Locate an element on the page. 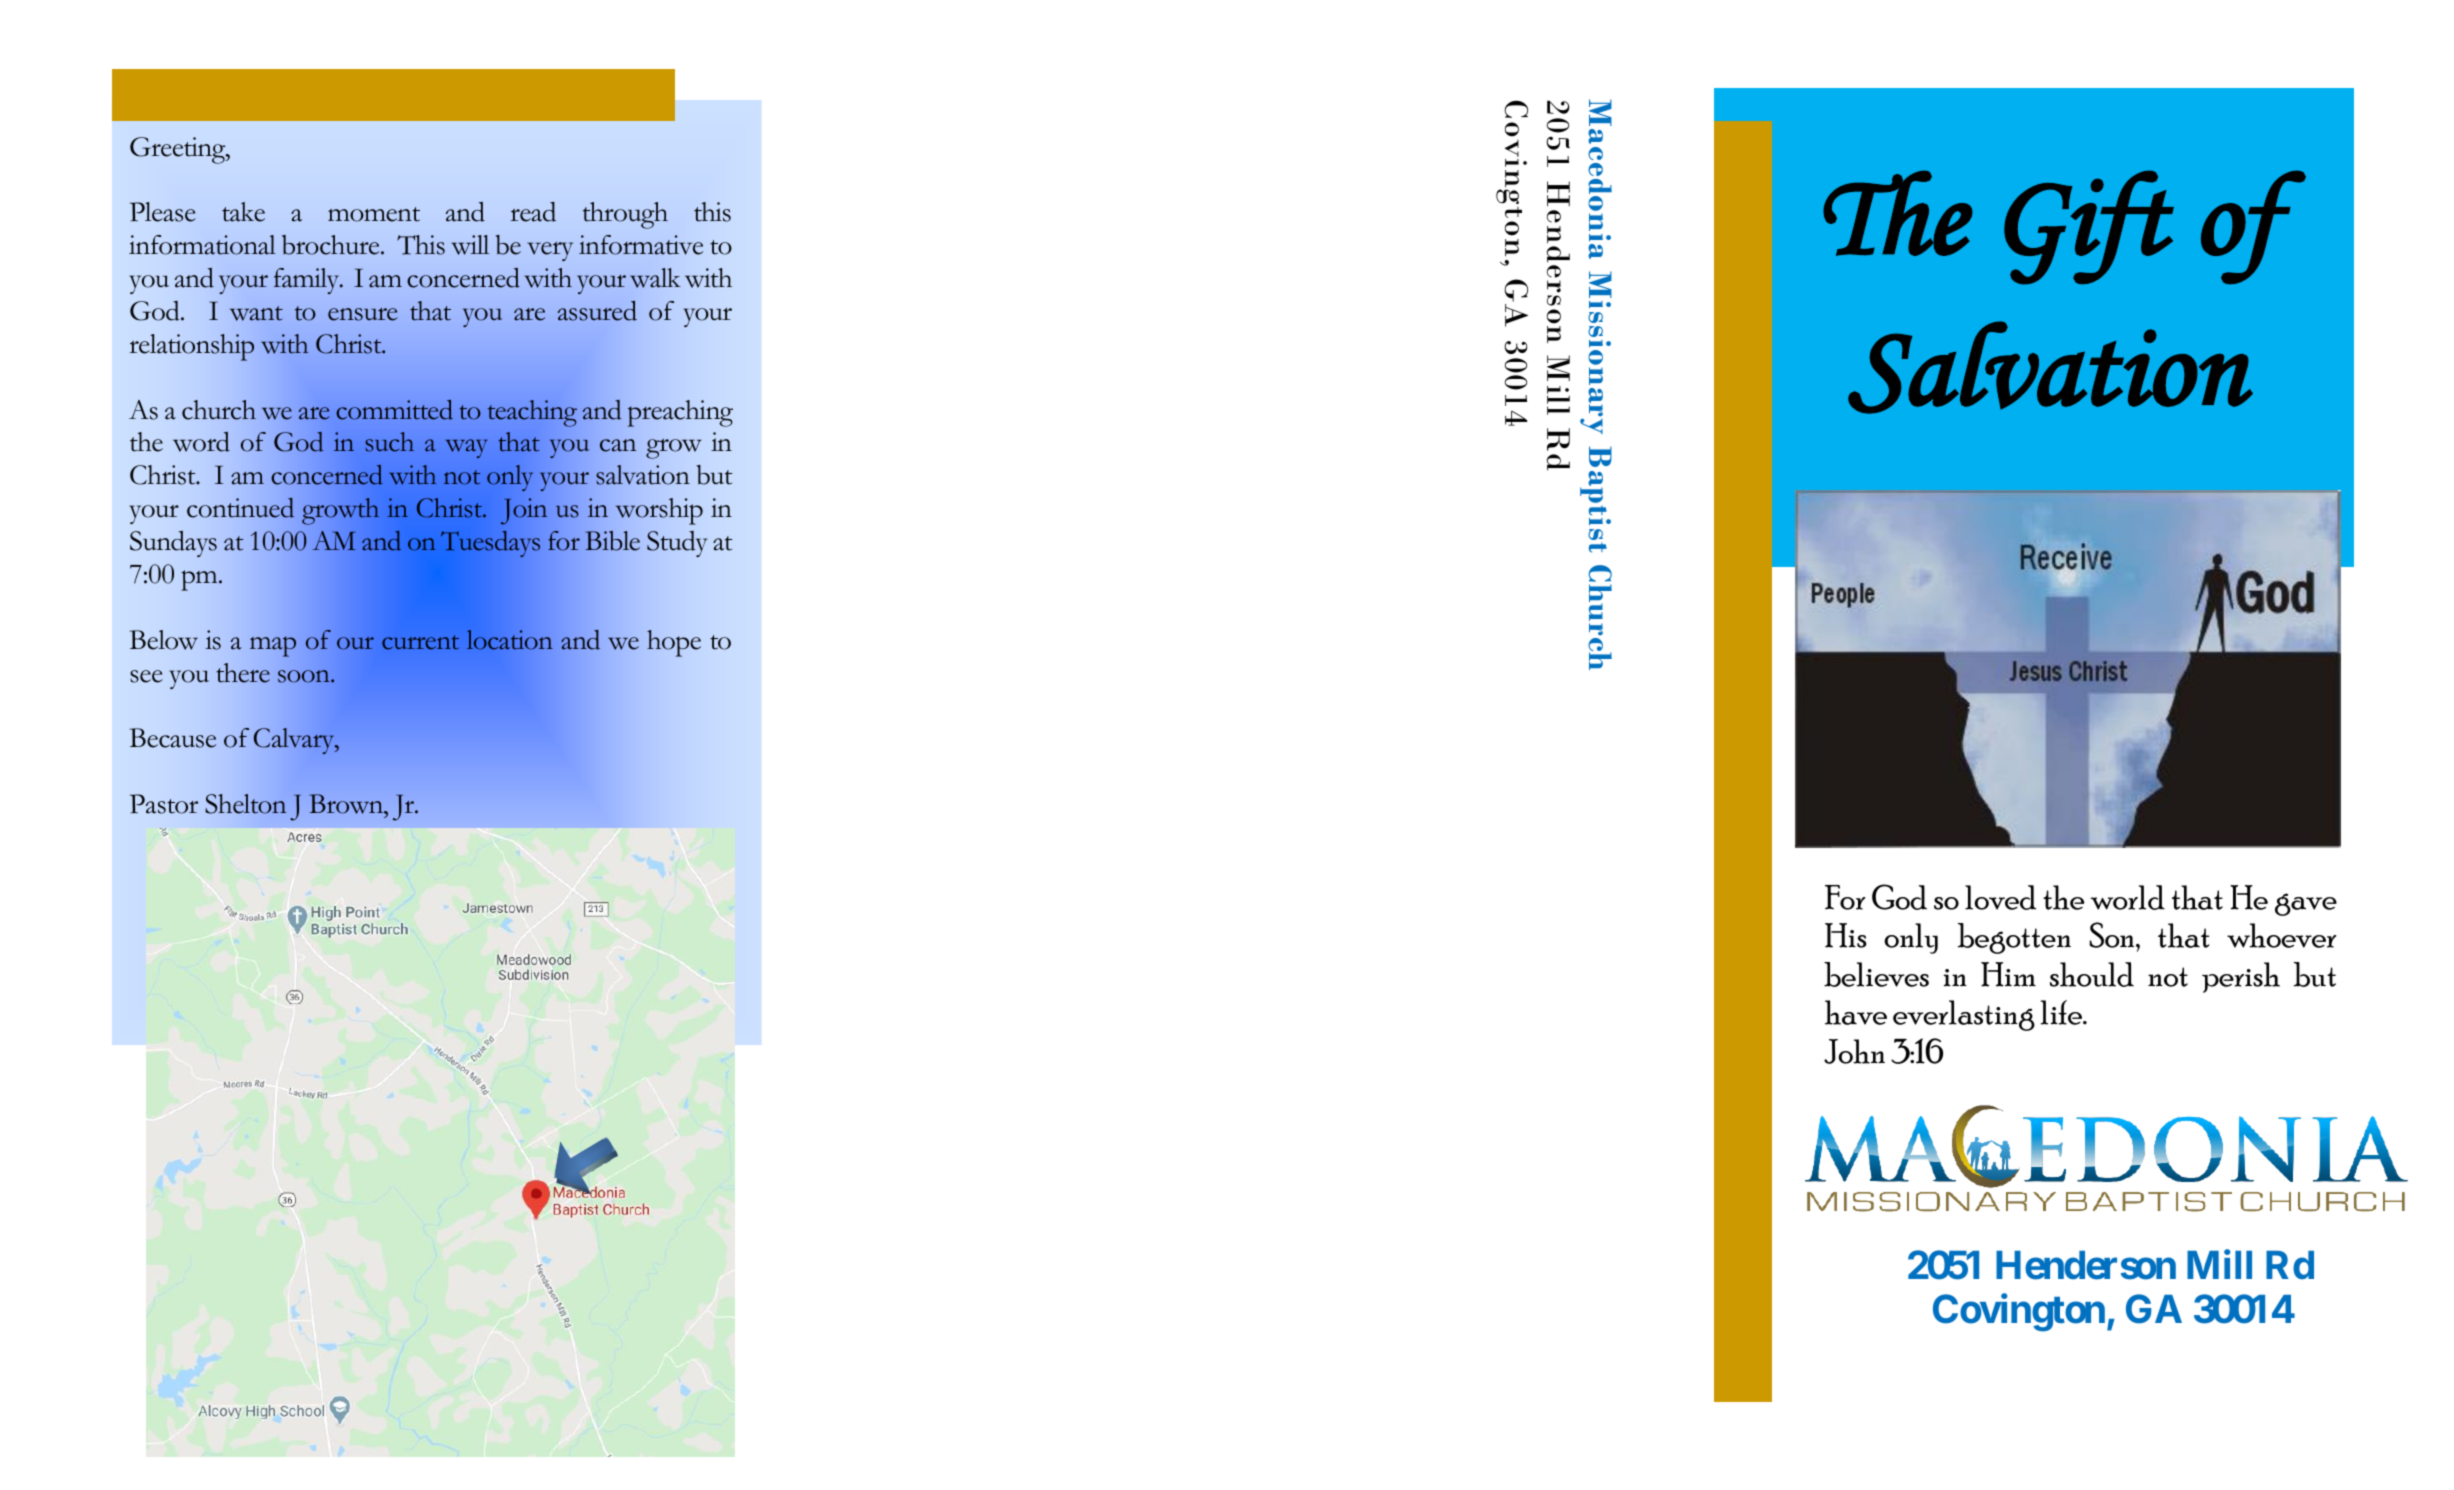 The height and width of the page is (1490, 2454). have is located at coordinates (1856, 1012).
